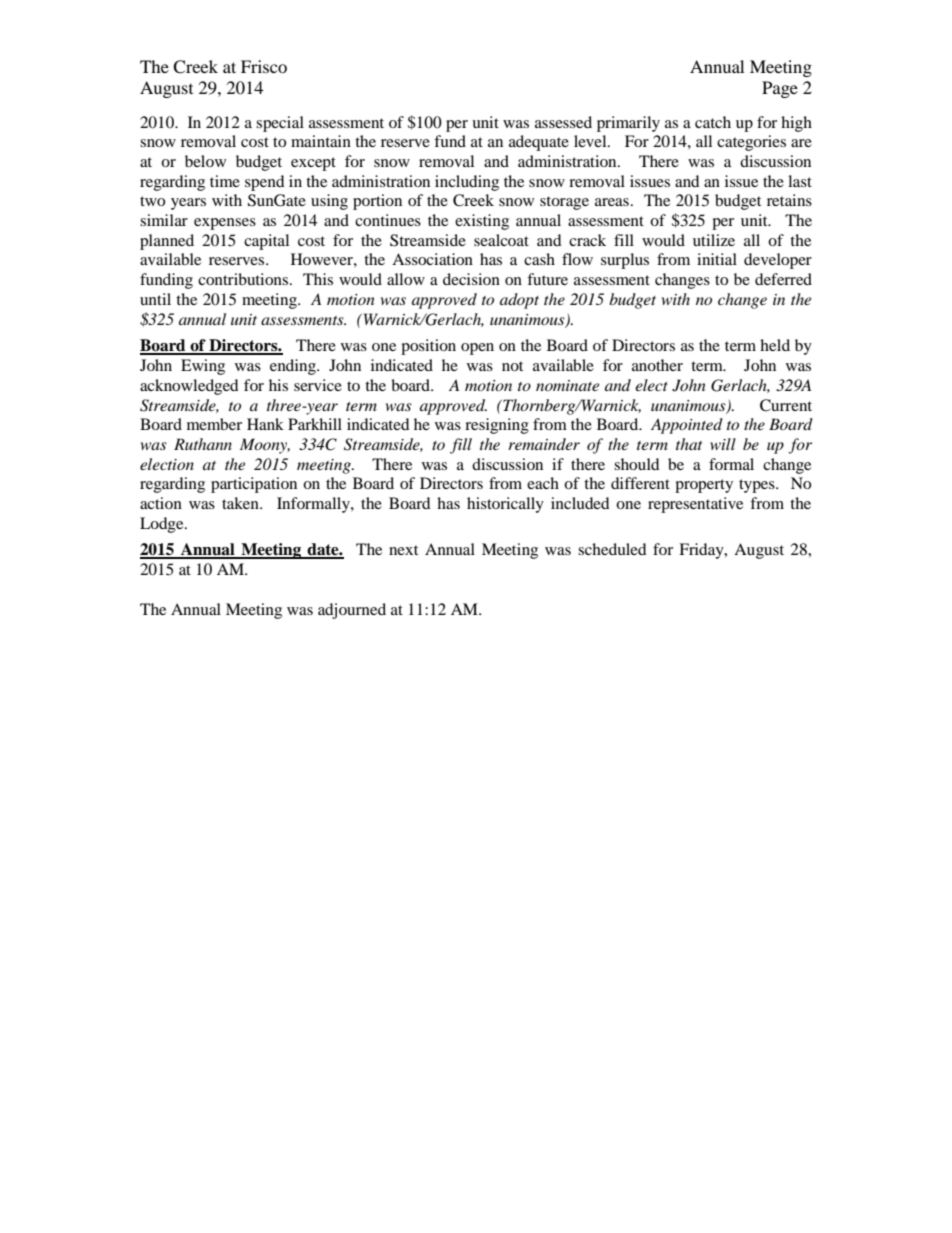 The width and height of the screenshot is (952, 1233). What do you see at coordinates (563, 122) in the screenshot?
I see `assessed` at bounding box center [563, 122].
